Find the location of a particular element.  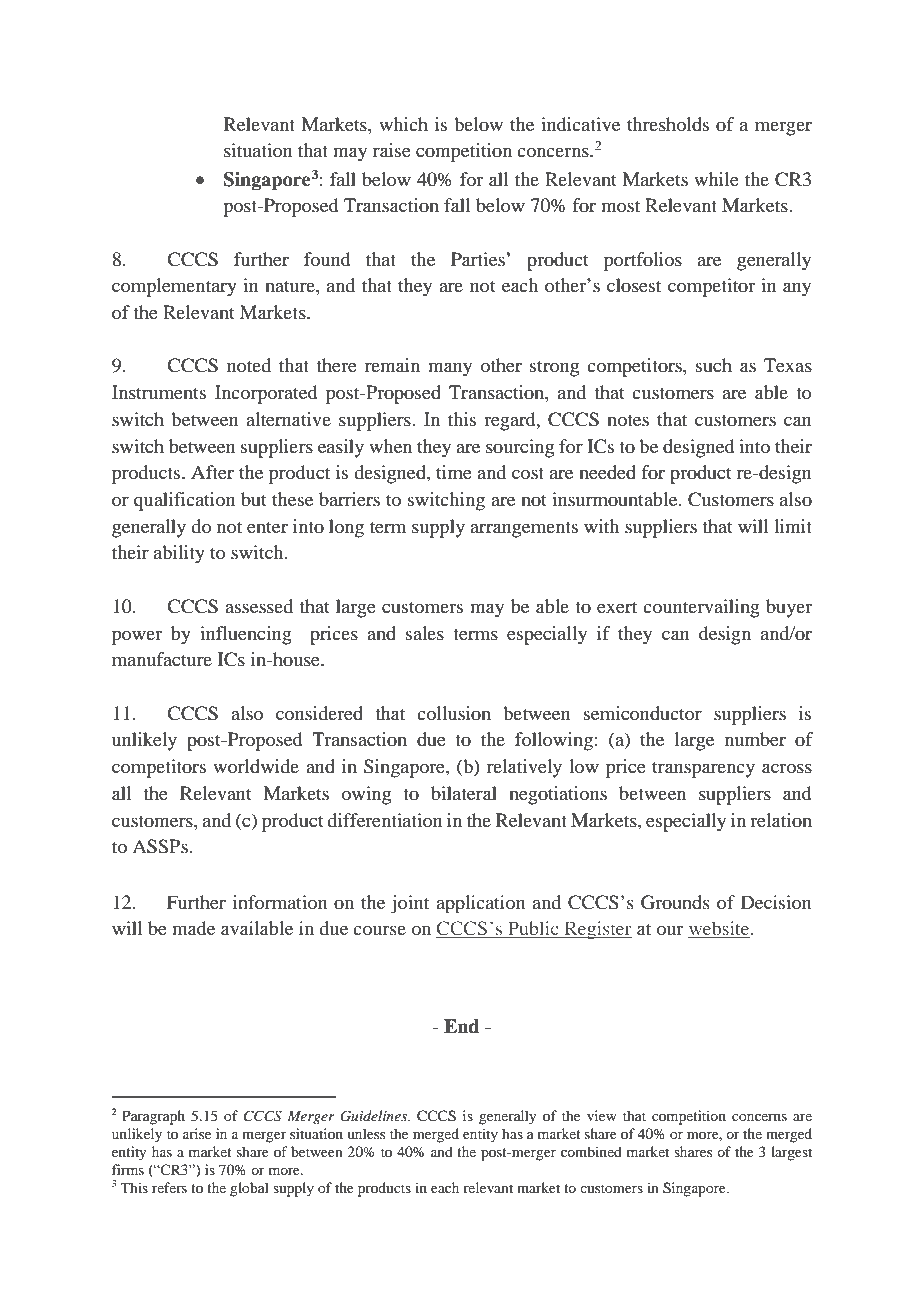

while is located at coordinates (716, 179).
